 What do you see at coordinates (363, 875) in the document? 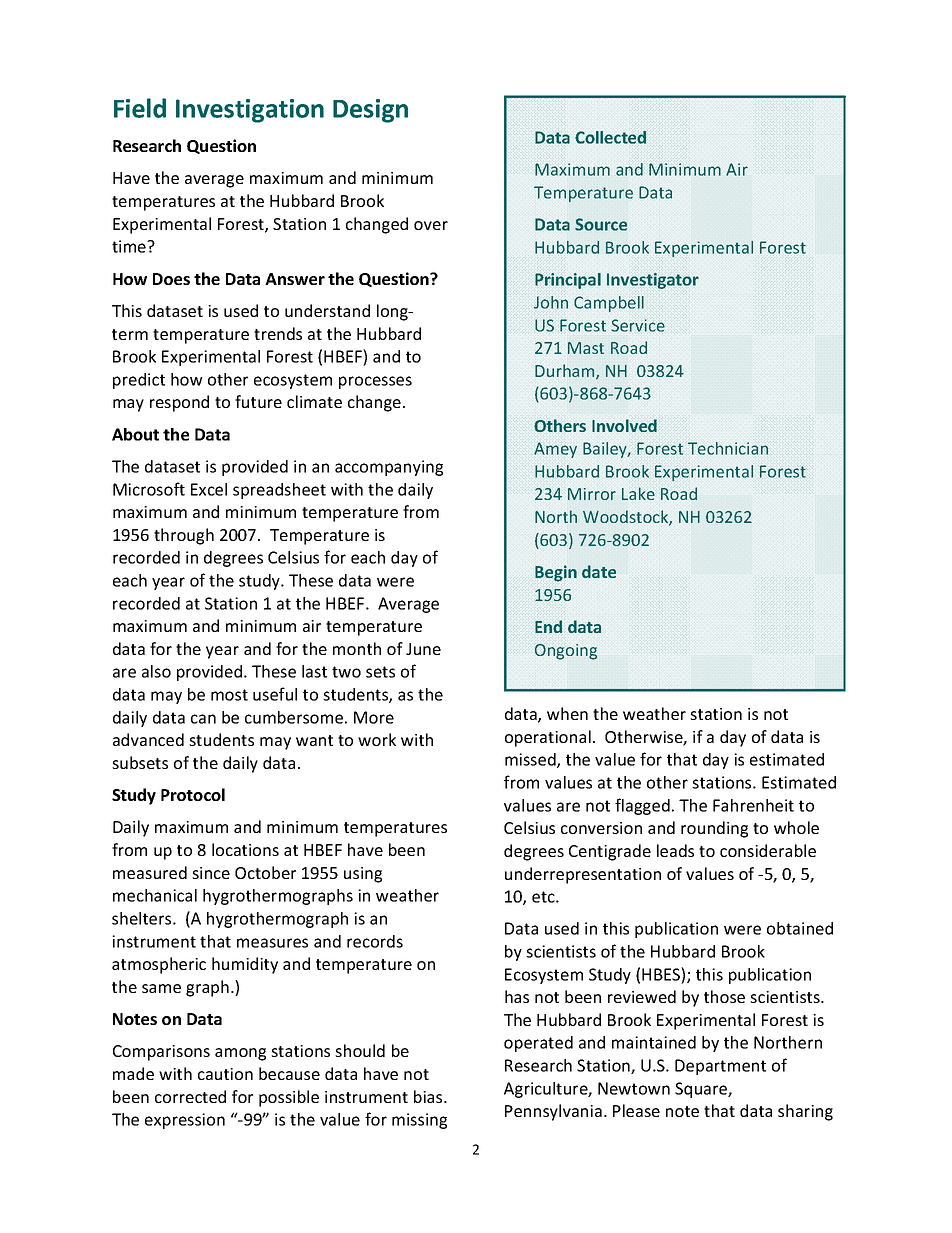
I see `using` at bounding box center [363, 875].
